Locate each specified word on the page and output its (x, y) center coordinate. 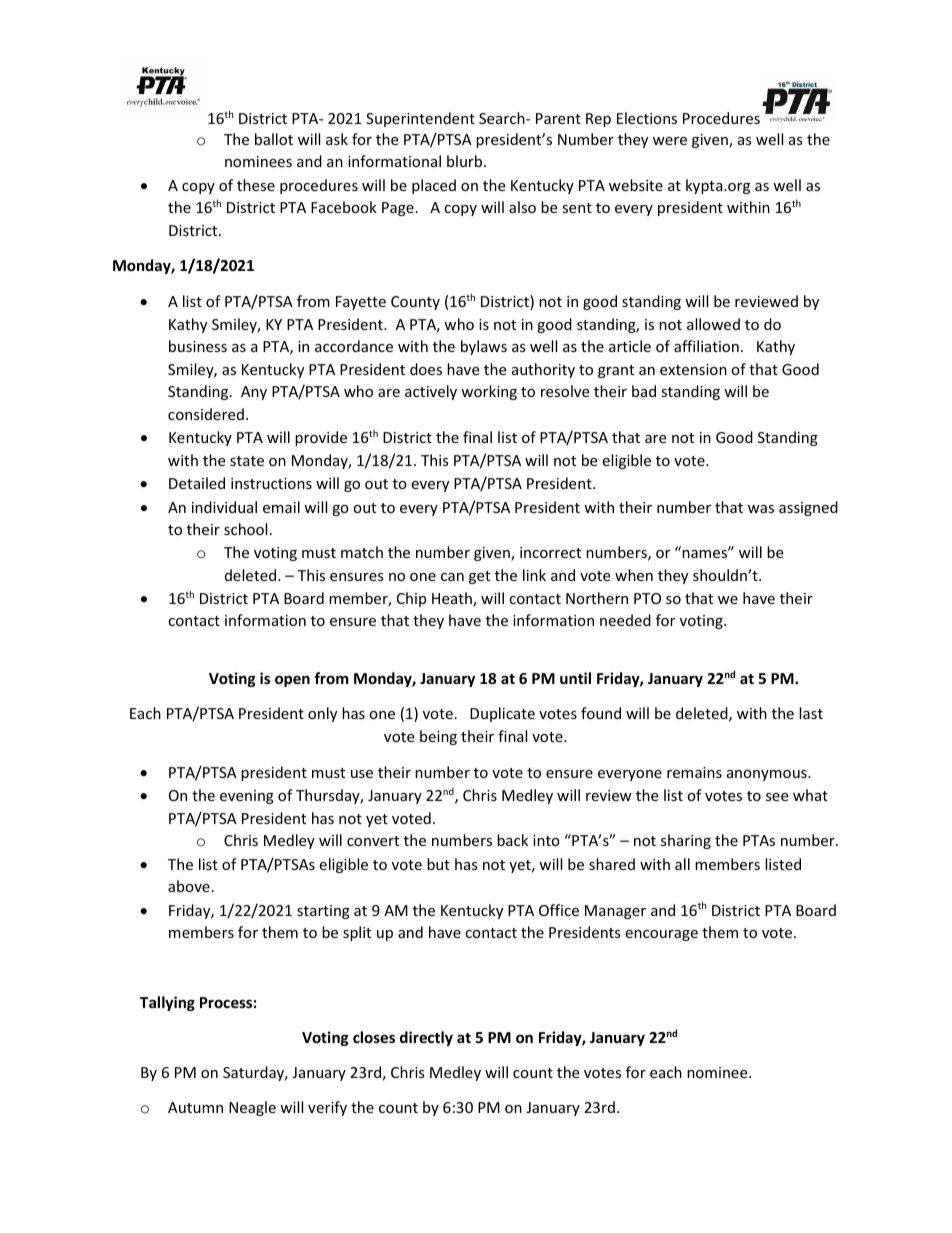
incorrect (550, 552)
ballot (274, 139)
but (438, 864)
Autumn (195, 1107)
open (292, 681)
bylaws (484, 347)
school (245, 529)
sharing (686, 841)
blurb (466, 161)
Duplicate (502, 714)
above (189, 886)
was (761, 509)
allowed (713, 324)
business (198, 346)
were (670, 141)
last (811, 713)
